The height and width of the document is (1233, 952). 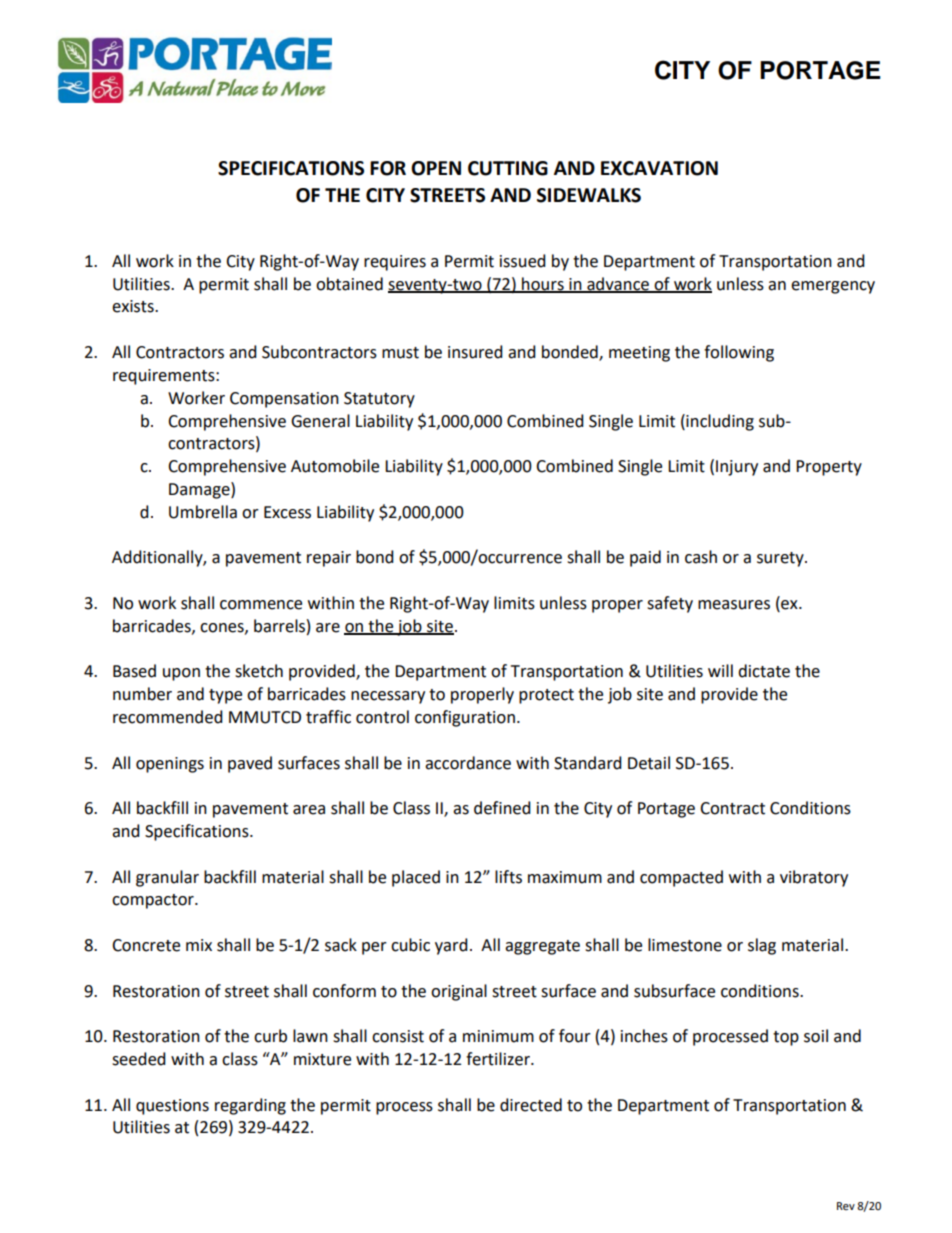 I want to click on CUTTING, so click(x=508, y=168).
